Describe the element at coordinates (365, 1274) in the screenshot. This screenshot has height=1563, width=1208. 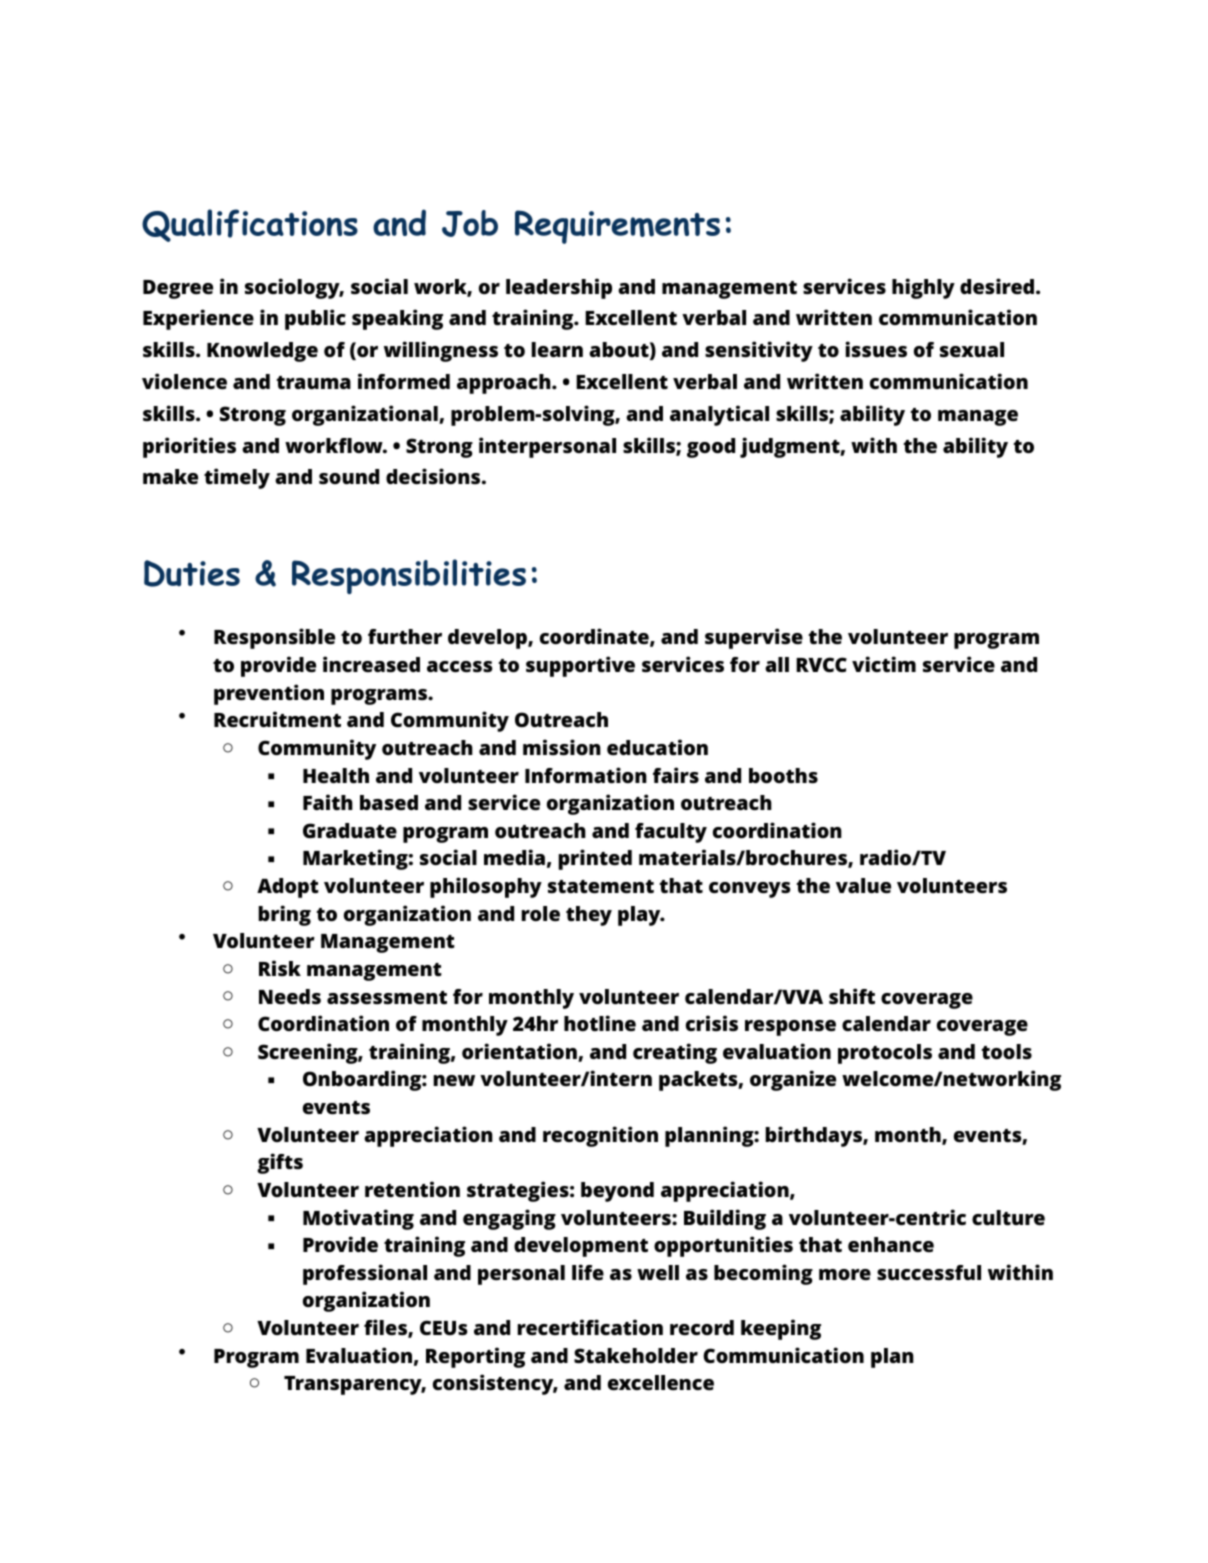
I see `professional` at that location.
